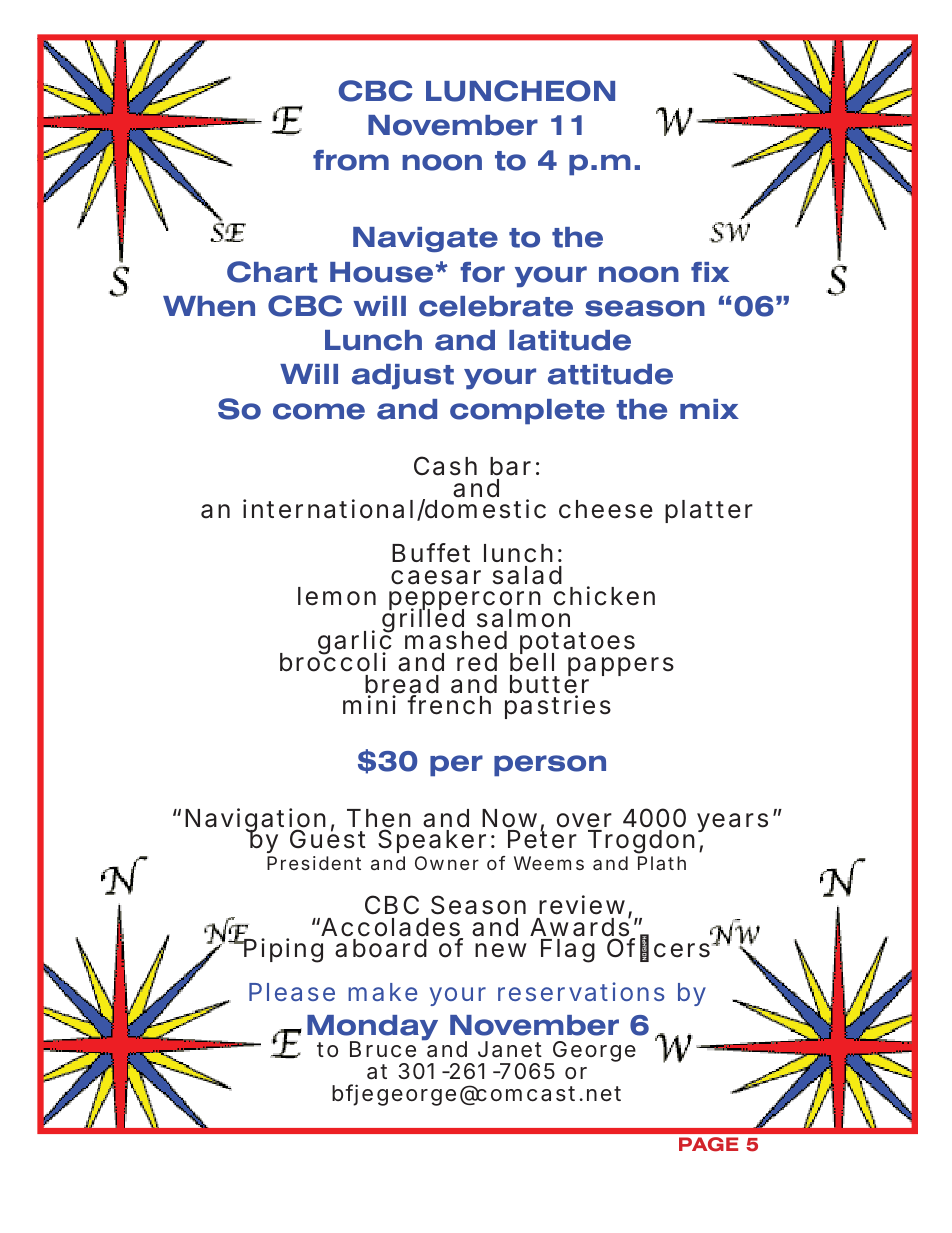  Describe the element at coordinates (383, 1049) in the screenshot. I see `Bruce` at that location.
